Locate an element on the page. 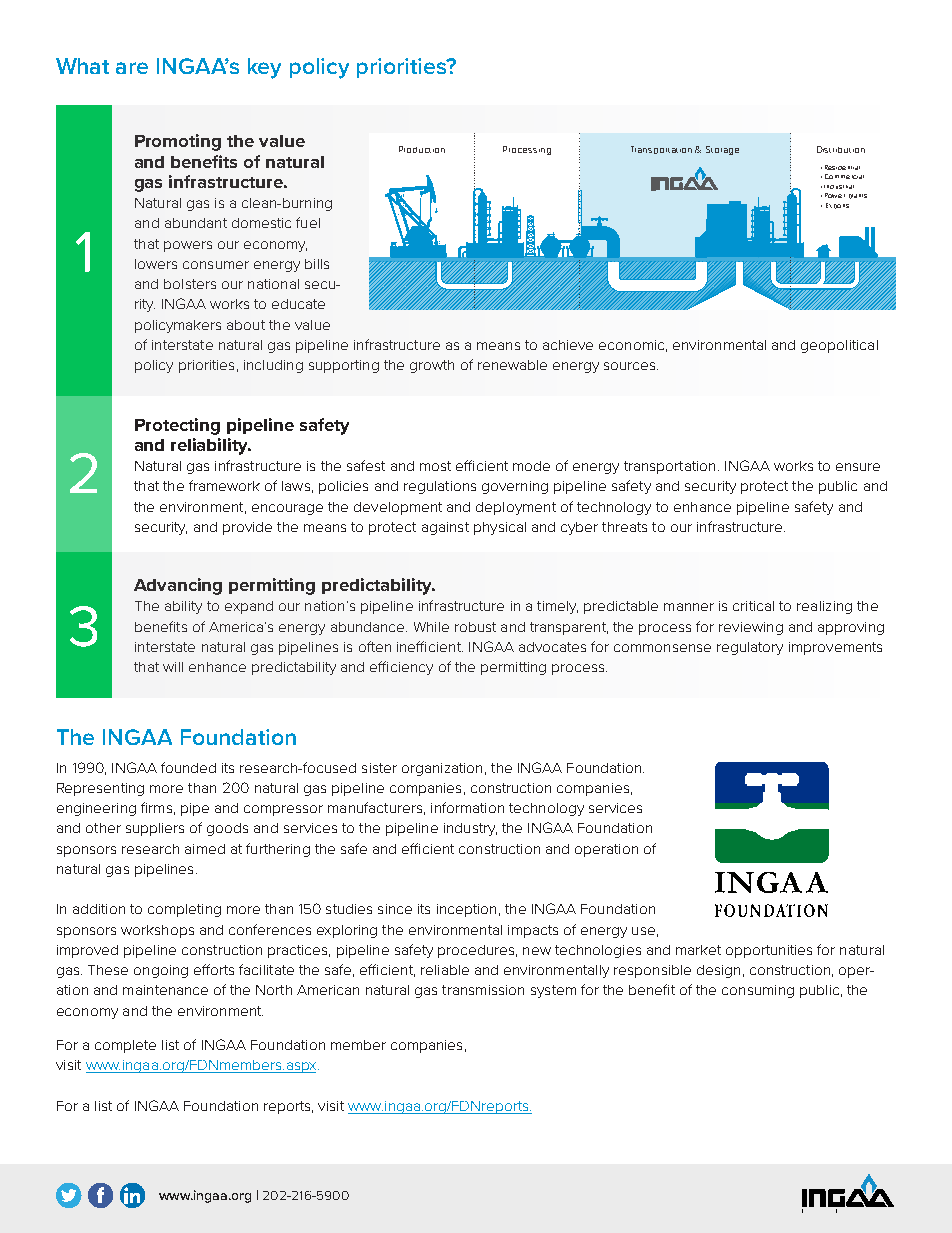 This image has height=1233, width=952. Distribution is located at coordinates (841, 149).
